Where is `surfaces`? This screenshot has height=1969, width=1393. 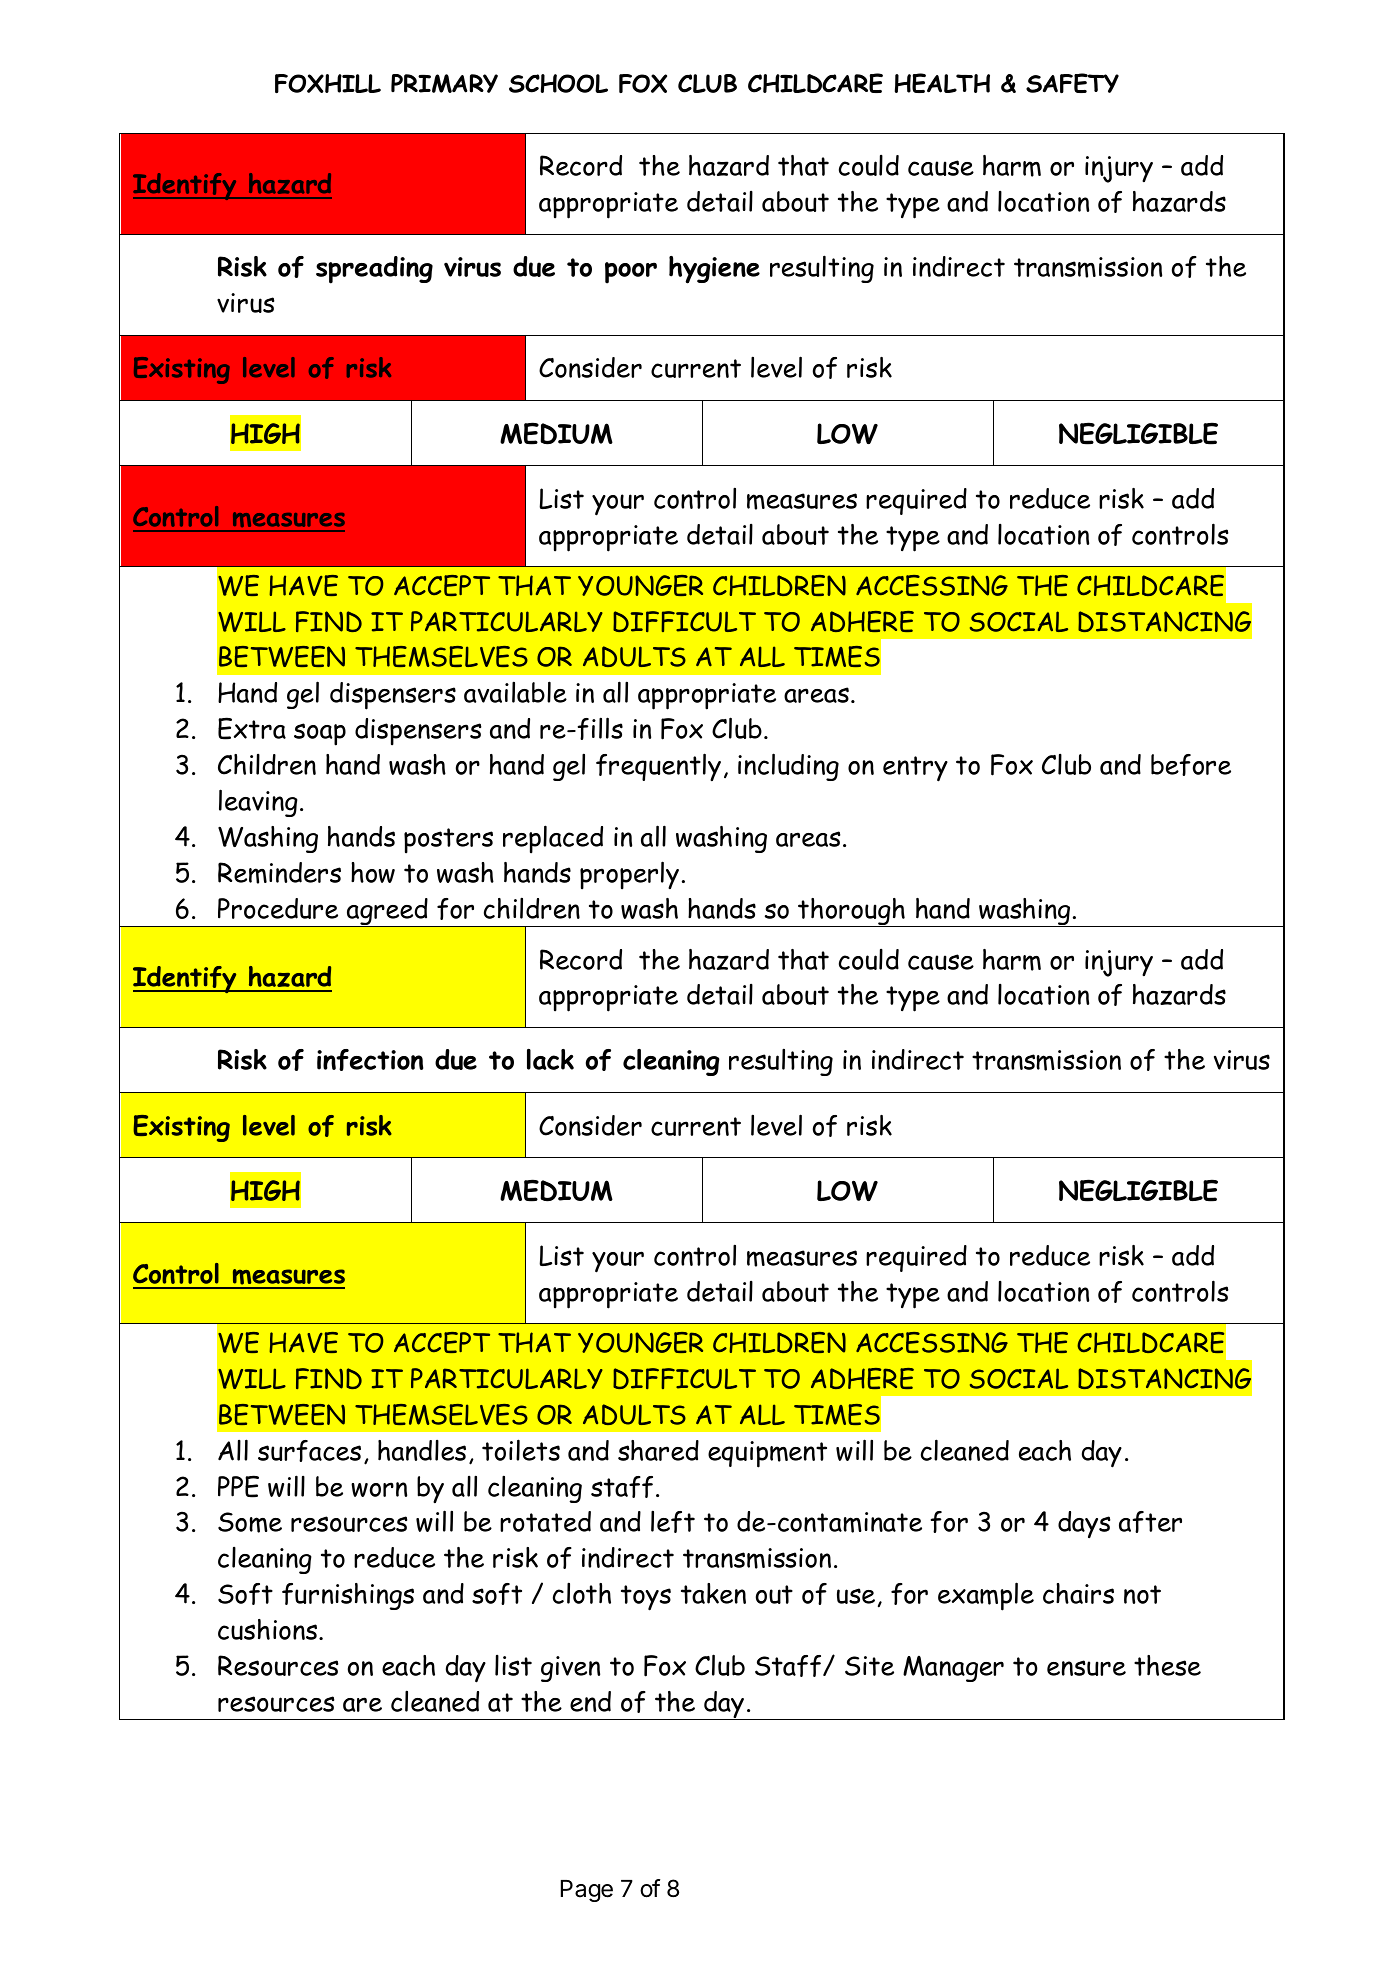
surfaces is located at coordinates (309, 1451).
